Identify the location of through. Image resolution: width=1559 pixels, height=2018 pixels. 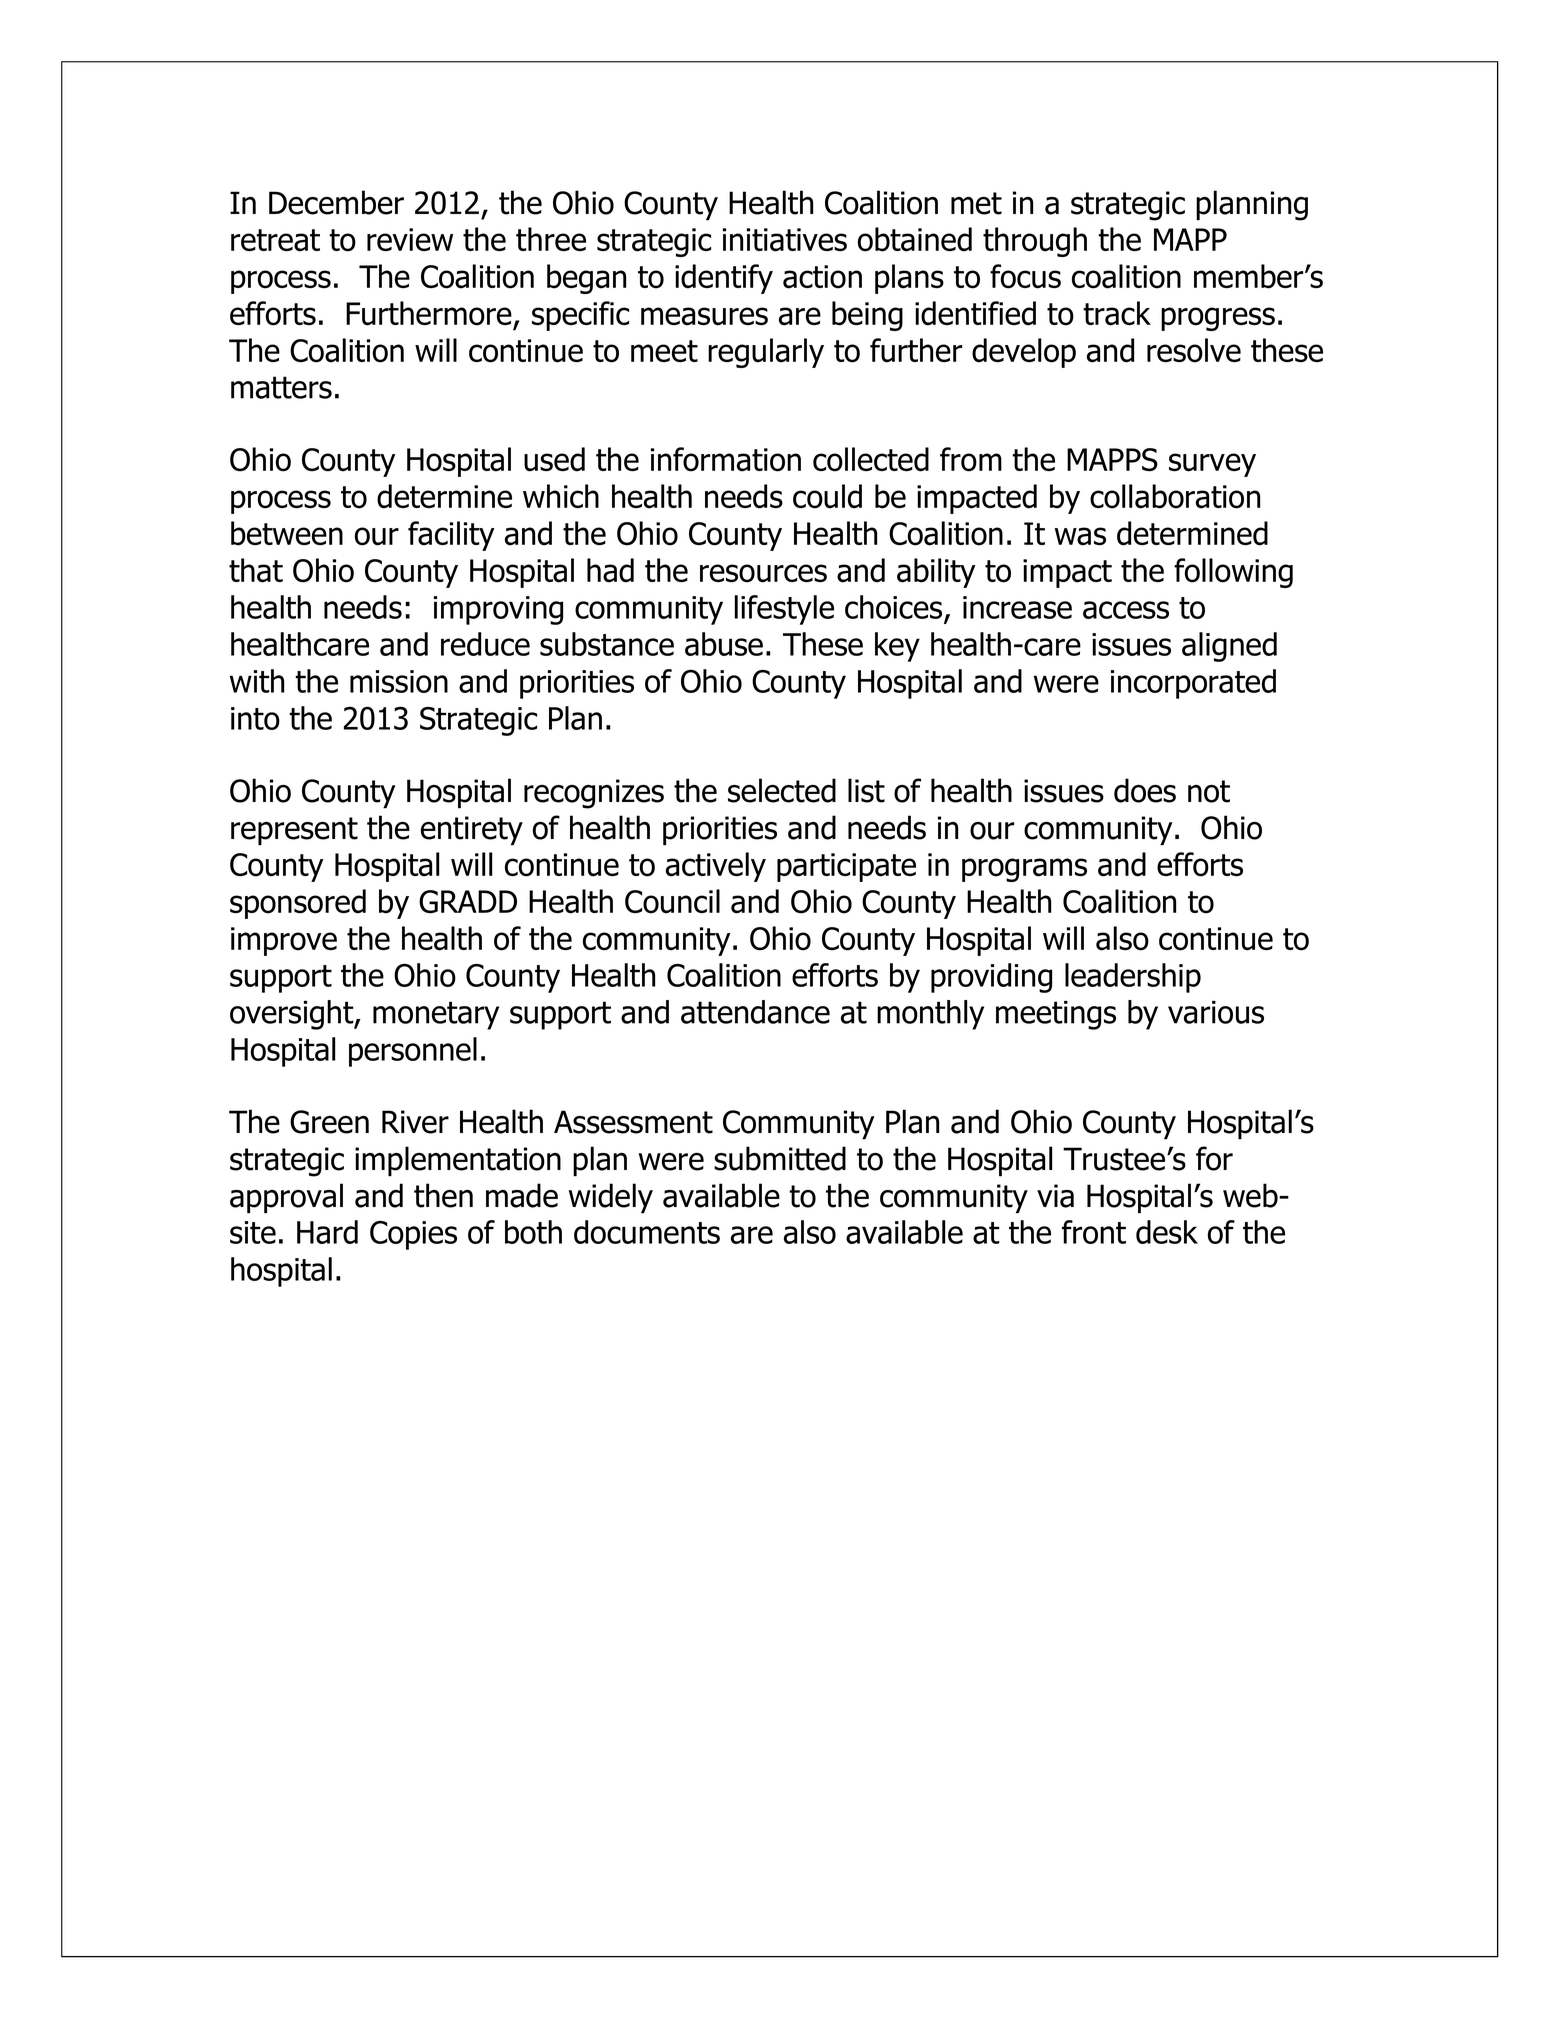
(1035, 242).
